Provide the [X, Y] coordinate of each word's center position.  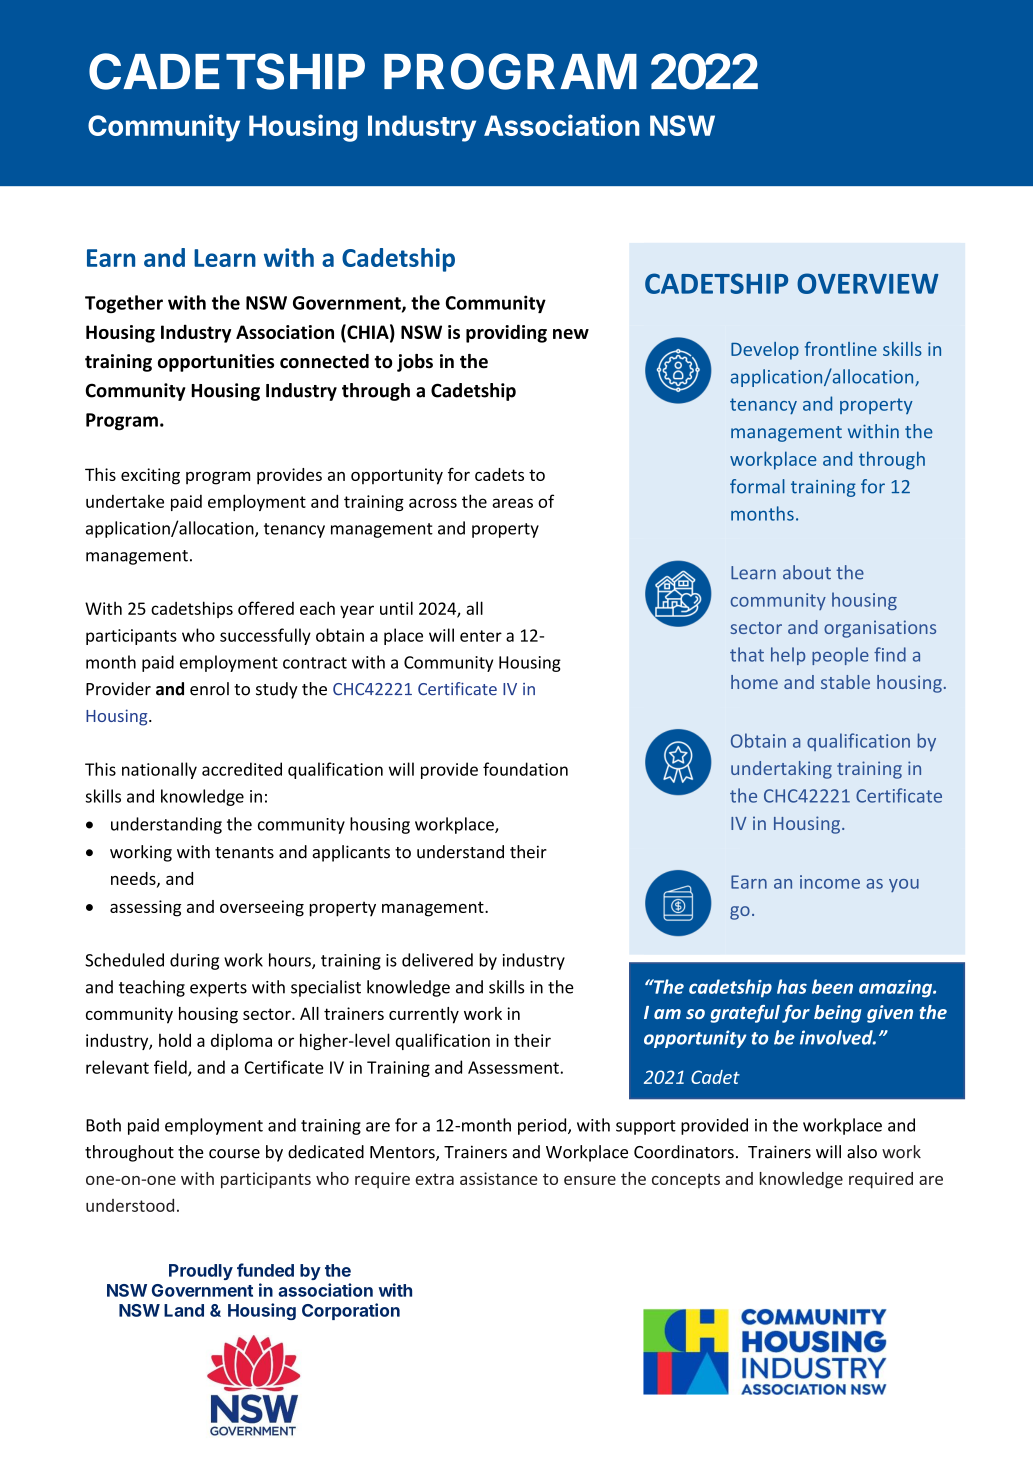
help [788, 656]
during [194, 961]
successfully [265, 636]
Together [124, 304]
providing [506, 333]
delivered [437, 960]
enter [481, 636]
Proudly [201, 1272]
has [792, 986]
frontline [841, 348]
